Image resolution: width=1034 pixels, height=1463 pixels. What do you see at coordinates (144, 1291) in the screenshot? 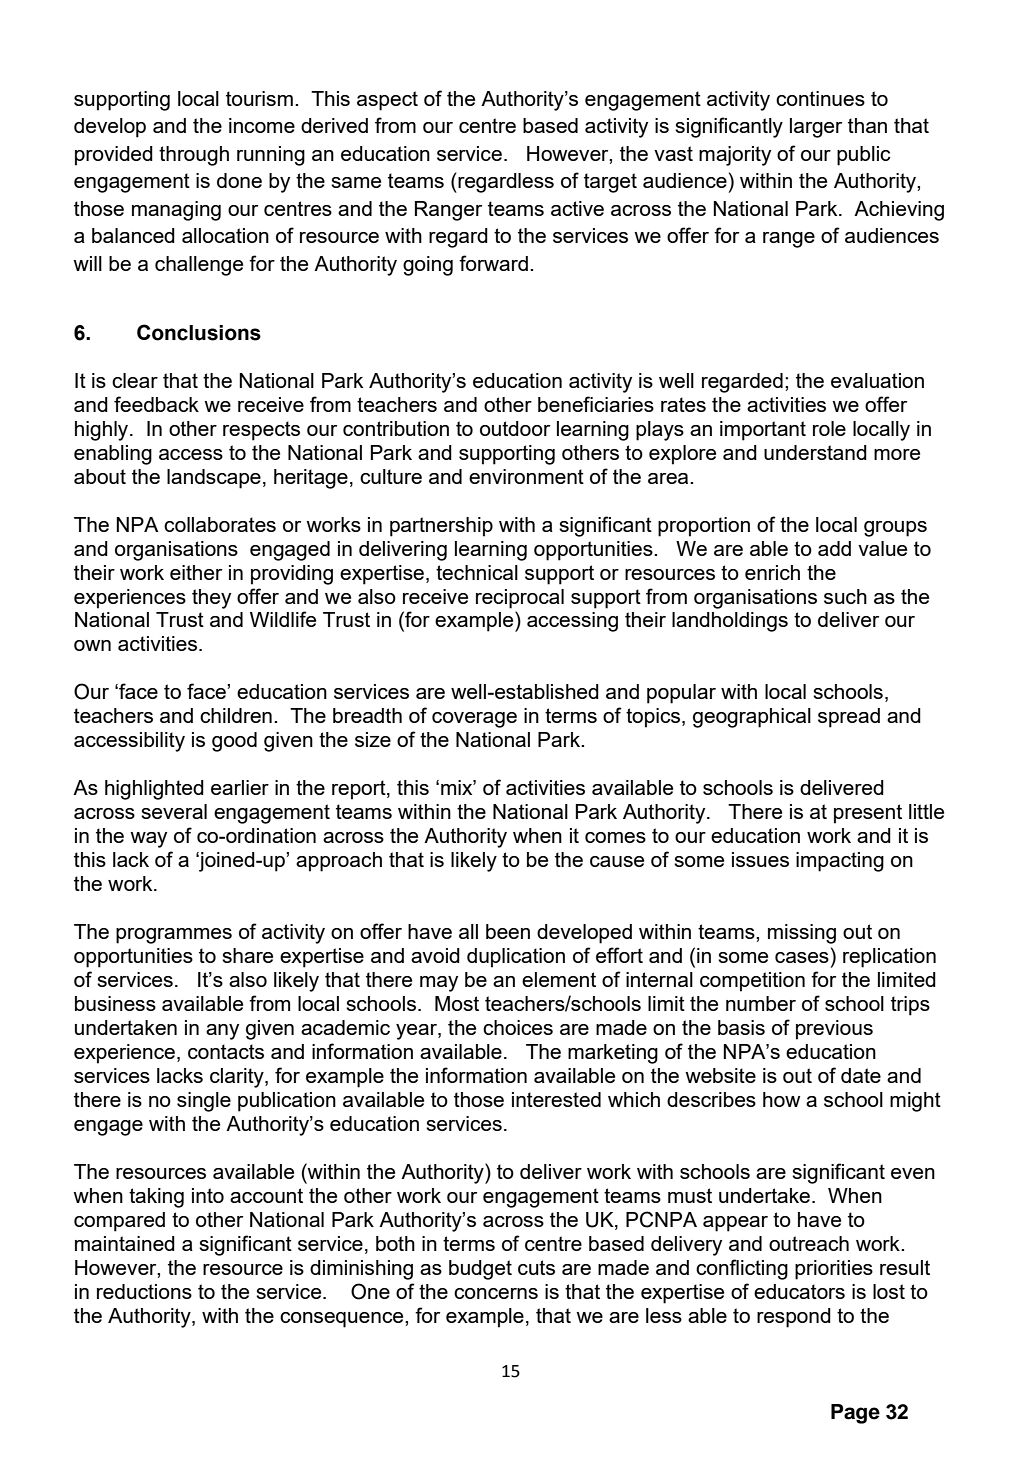
I see `reductions` at bounding box center [144, 1291].
